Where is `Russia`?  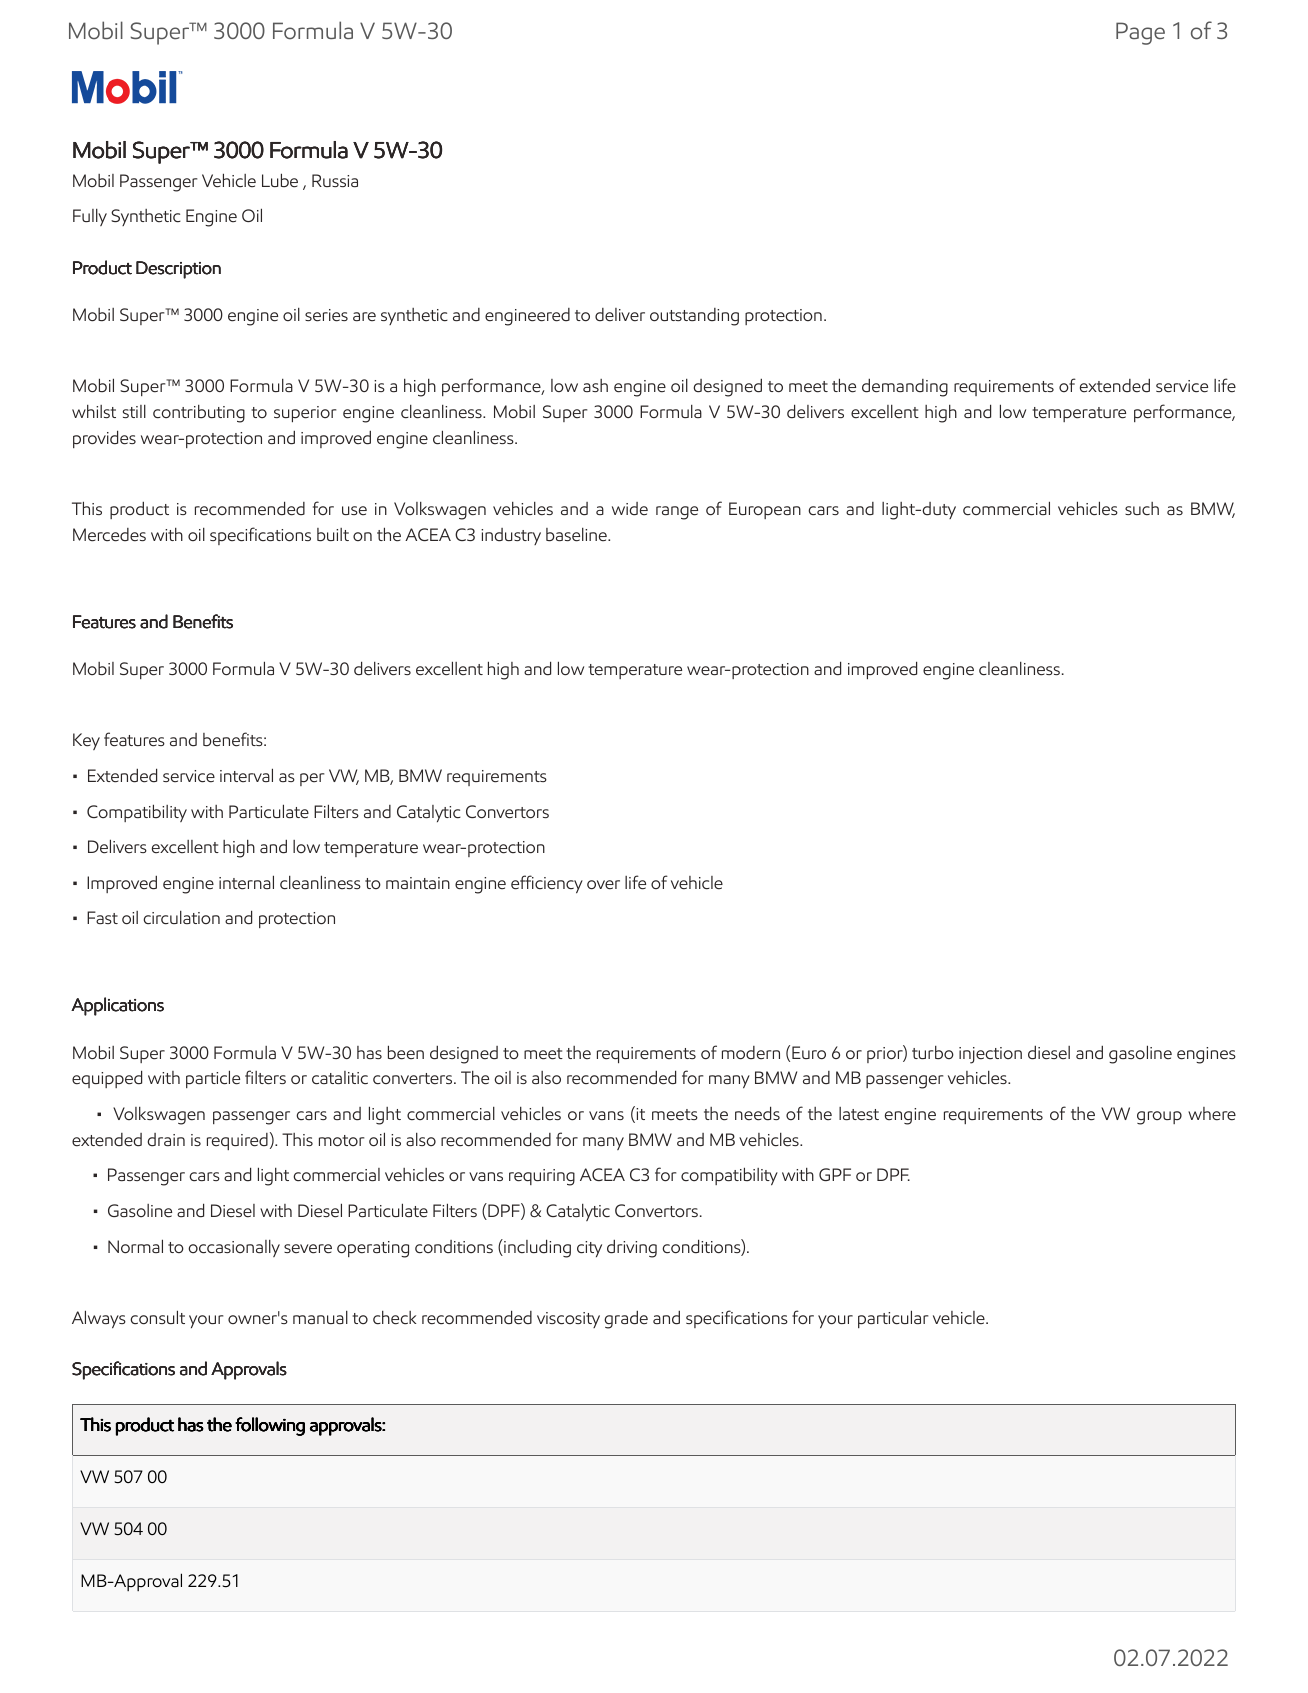
Russia is located at coordinates (335, 180).
